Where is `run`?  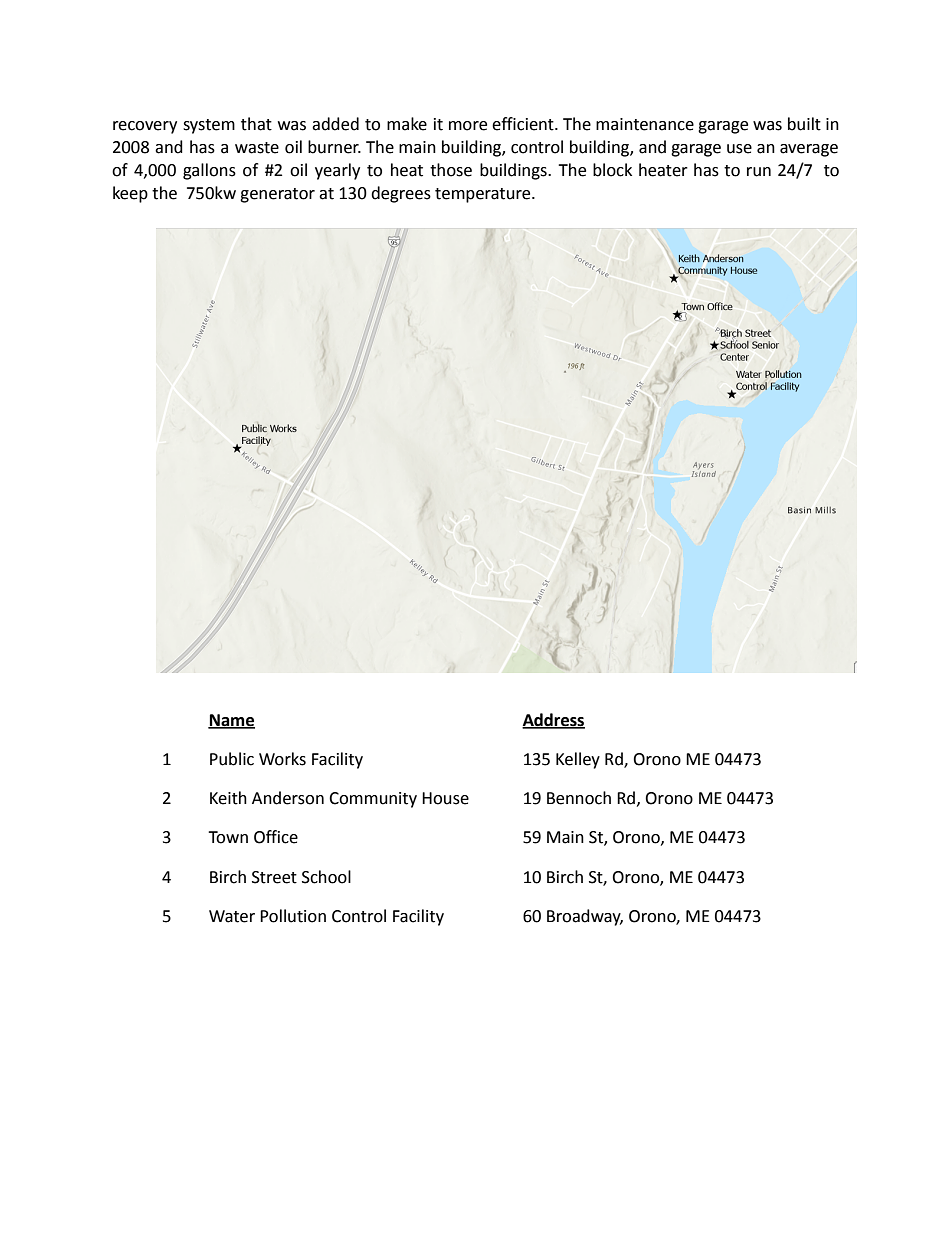
run is located at coordinates (759, 172).
